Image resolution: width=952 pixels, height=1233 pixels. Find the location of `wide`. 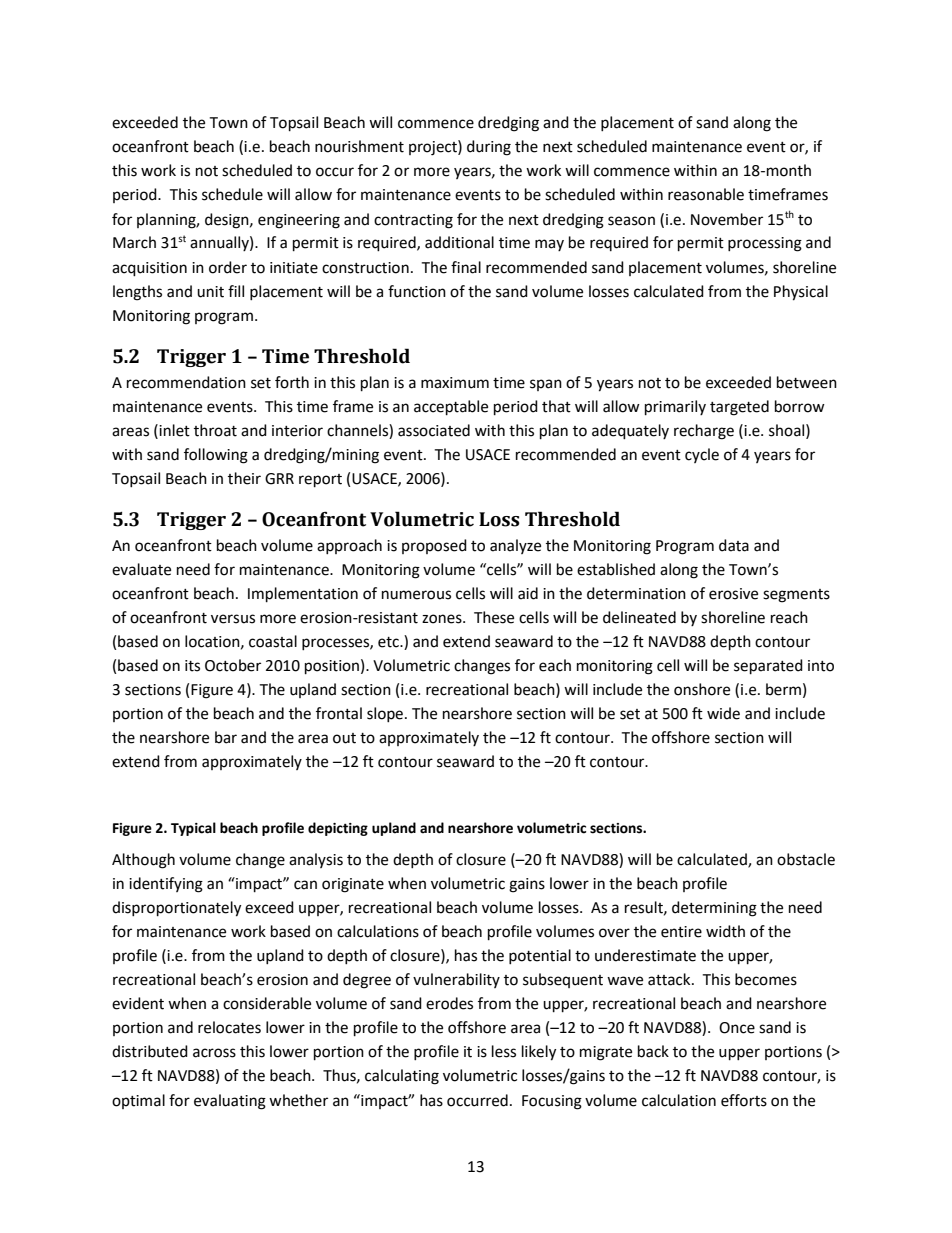

wide is located at coordinates (723, 713).
